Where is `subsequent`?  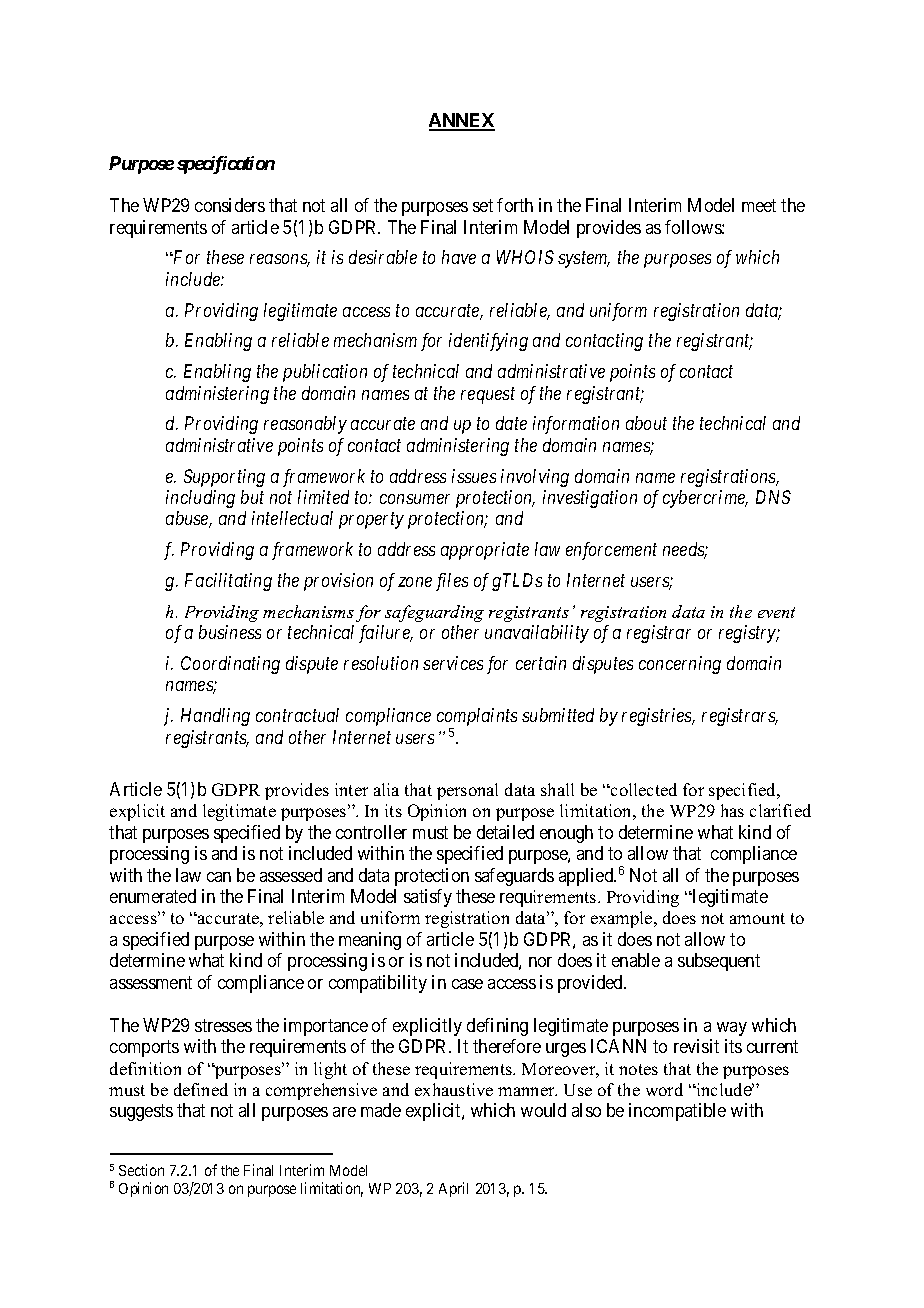 subsequent is located at coordinates (719, 962).
